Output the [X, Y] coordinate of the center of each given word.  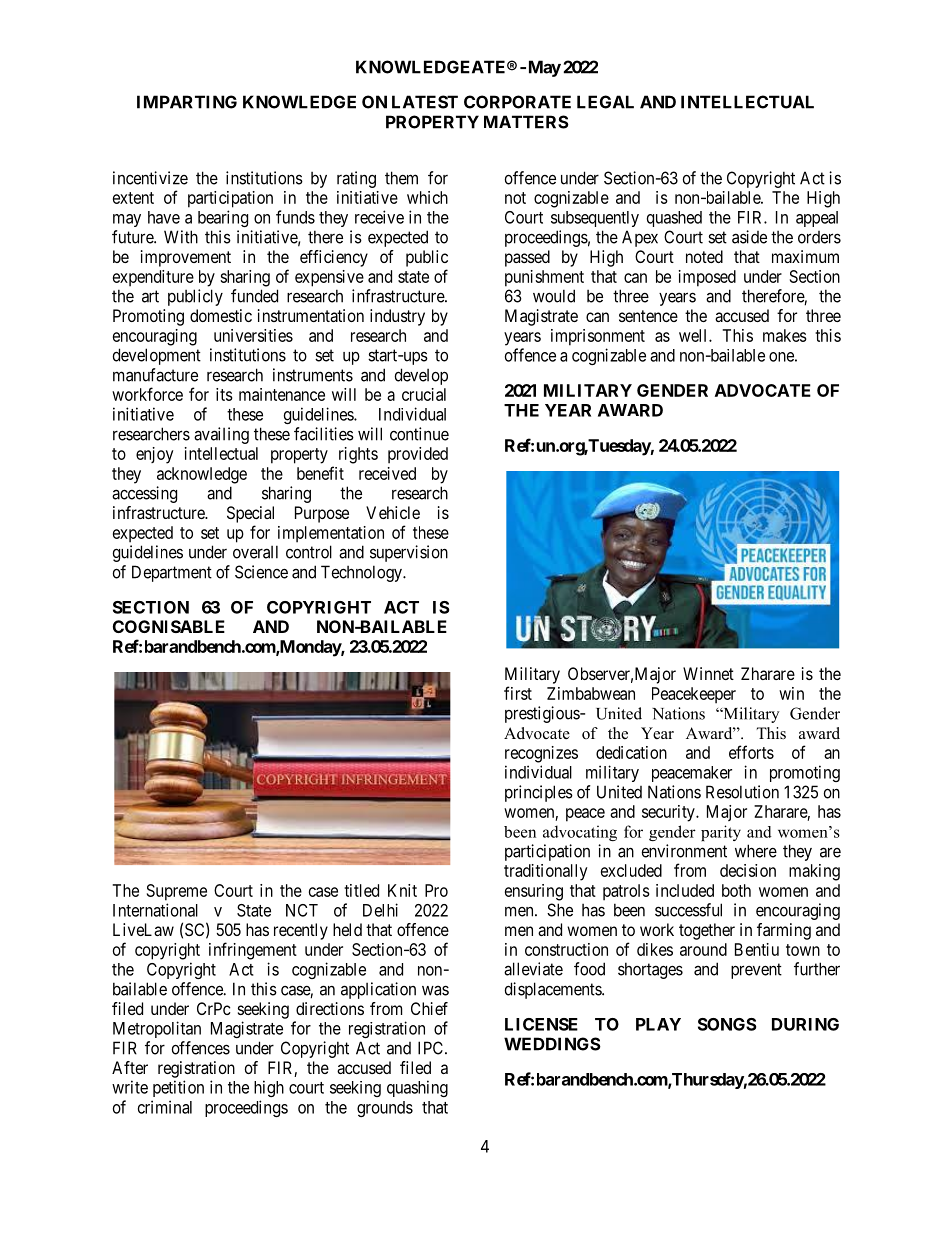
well [694, 335]
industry [397, 317]
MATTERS [526, 122]
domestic [221, 315]
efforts [751, 752]
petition [178, 1088]
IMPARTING [187, 102]
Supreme [177, 892]
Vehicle [393, 512]
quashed [674, 219]
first [518, 693]
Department [172, 573]
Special [250, 514]
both [736, 890]
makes [785, 335]
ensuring [534, 892]
